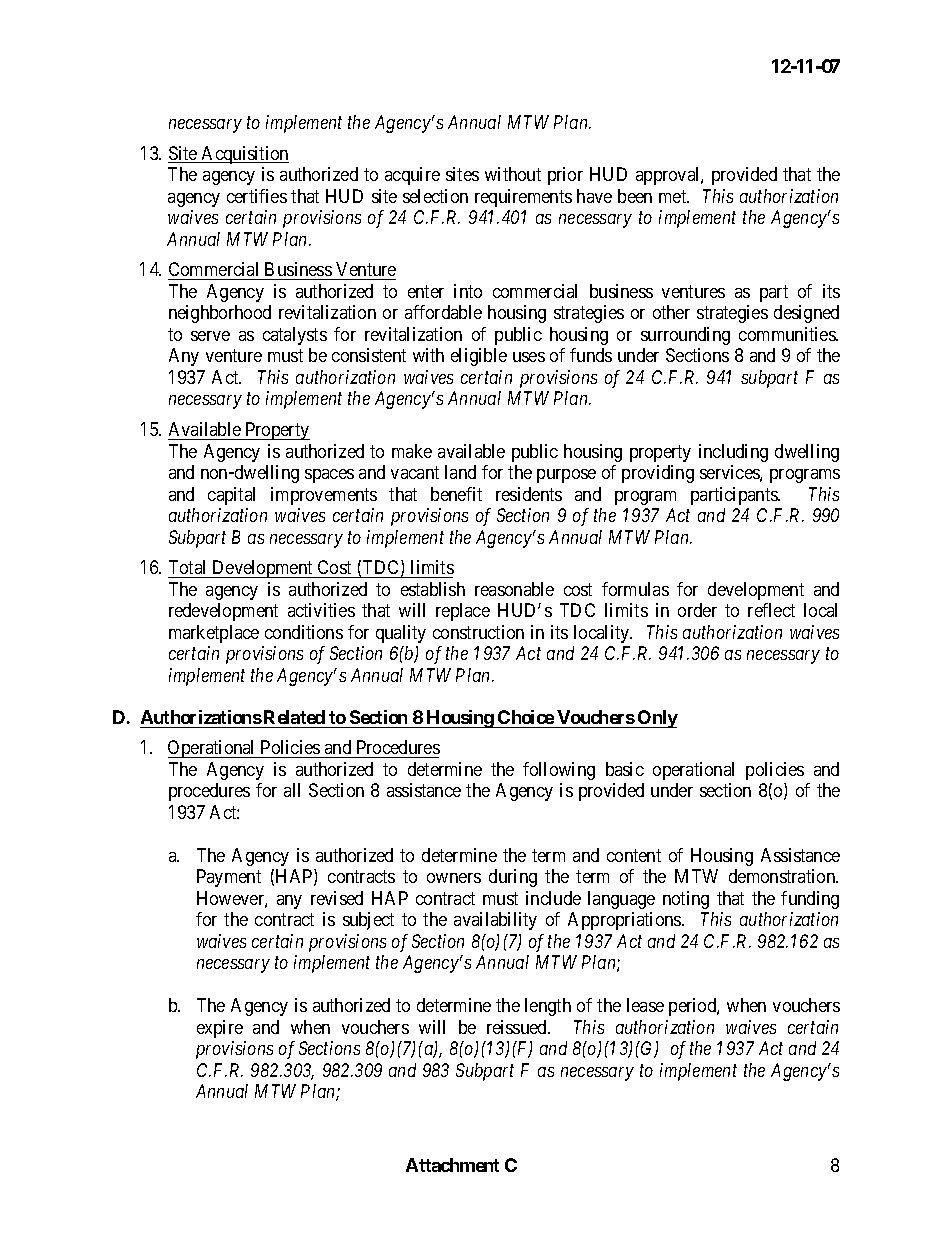 The height and width of the screenshot is (1233, 952). I want to click on conditions, so click(304, 632).
